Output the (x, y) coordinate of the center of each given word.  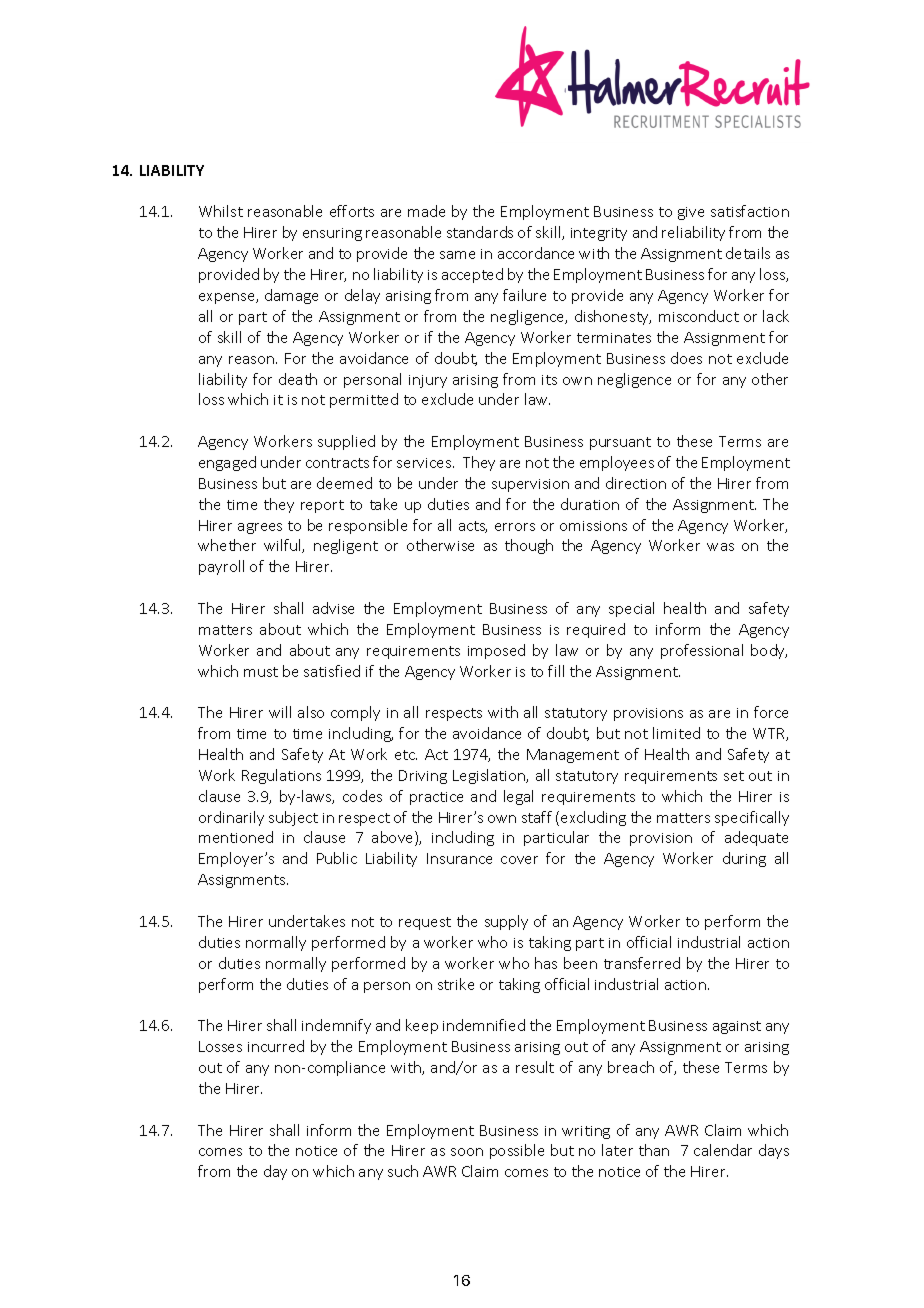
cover (519, 860)
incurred (276, 1046)
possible (517, 1151)
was (720, 547)
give (691, 213)
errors (515, 527)
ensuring (332, 234)
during (744, 859)
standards (480, 232)
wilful (283, 546)
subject (293, 818)
